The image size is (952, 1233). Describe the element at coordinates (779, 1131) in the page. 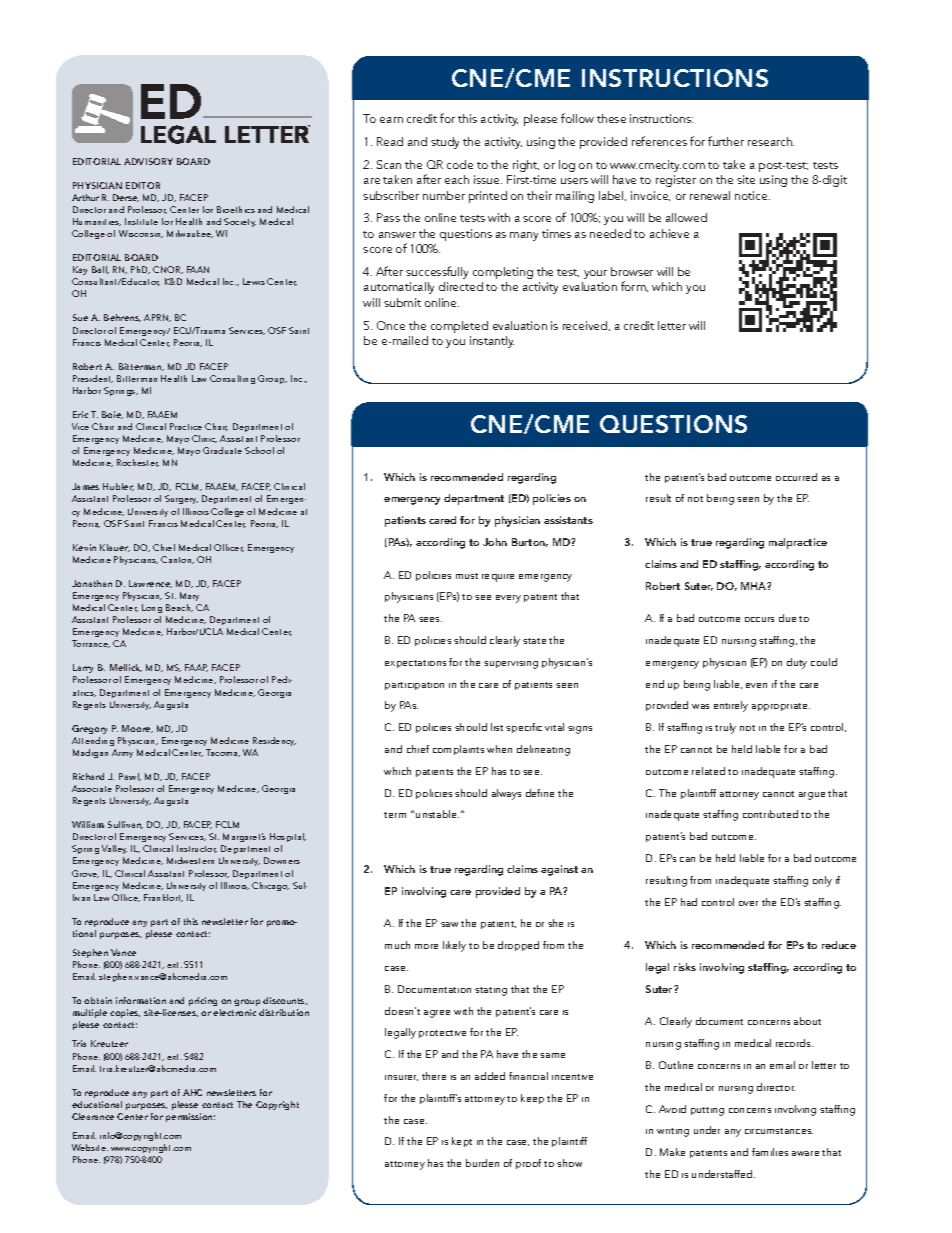

I see `circumstances` at that location.
